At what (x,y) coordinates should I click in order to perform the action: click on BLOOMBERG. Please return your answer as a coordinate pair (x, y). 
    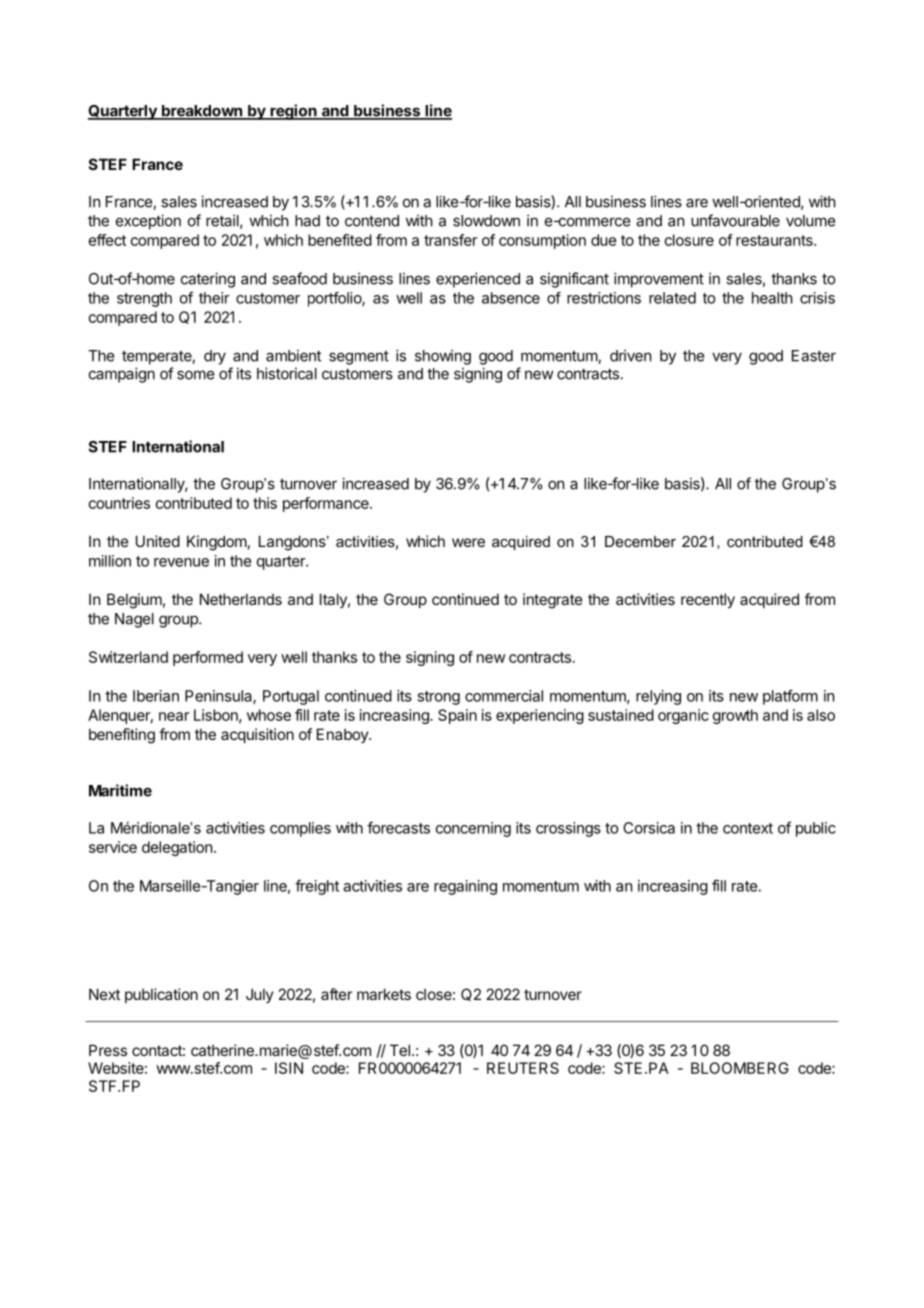
    Looking at the image, I should click on (740, 1068).
